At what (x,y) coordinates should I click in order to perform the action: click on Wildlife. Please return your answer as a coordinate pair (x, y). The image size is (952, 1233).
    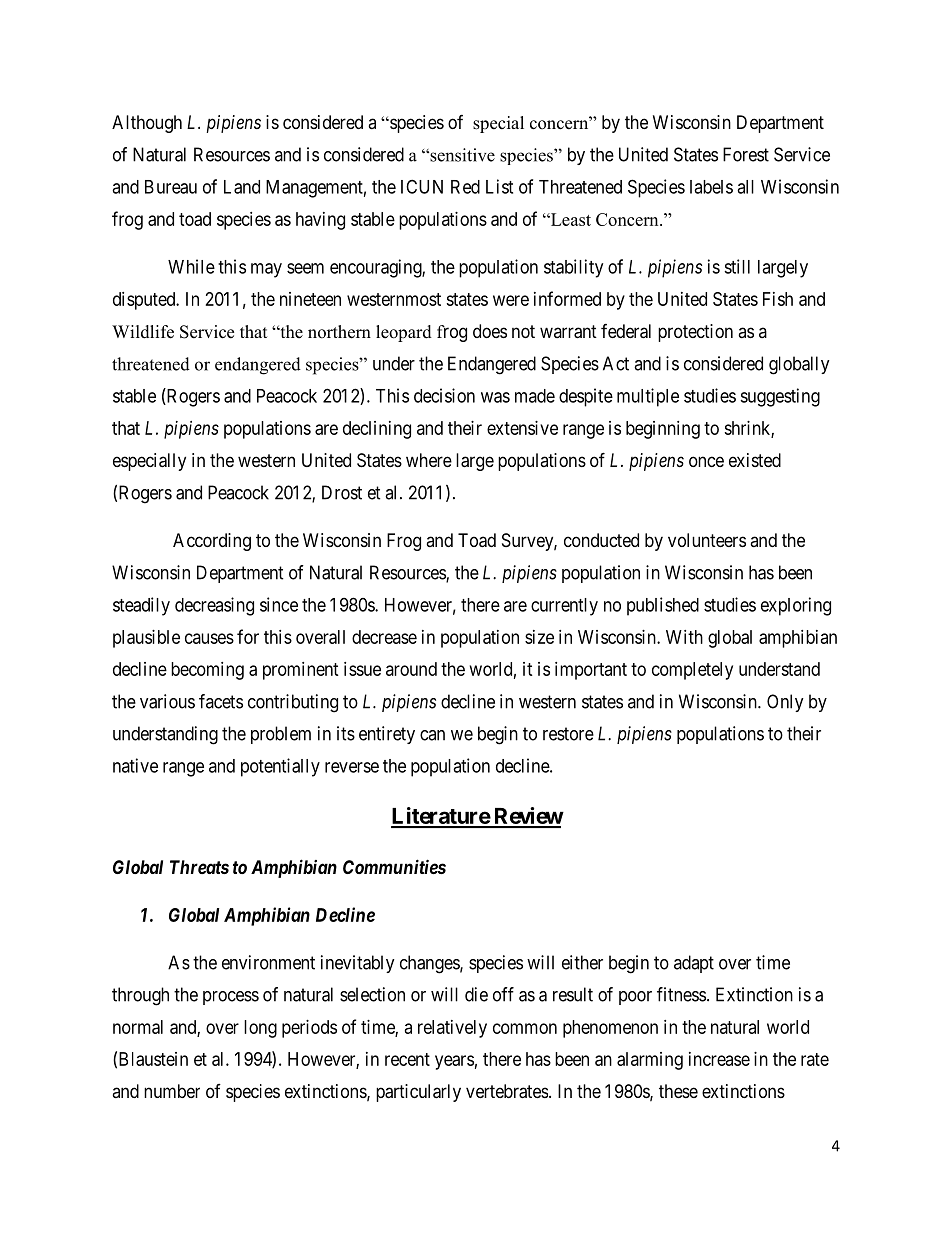
    Looking at the image, I should click on (143, 332).
